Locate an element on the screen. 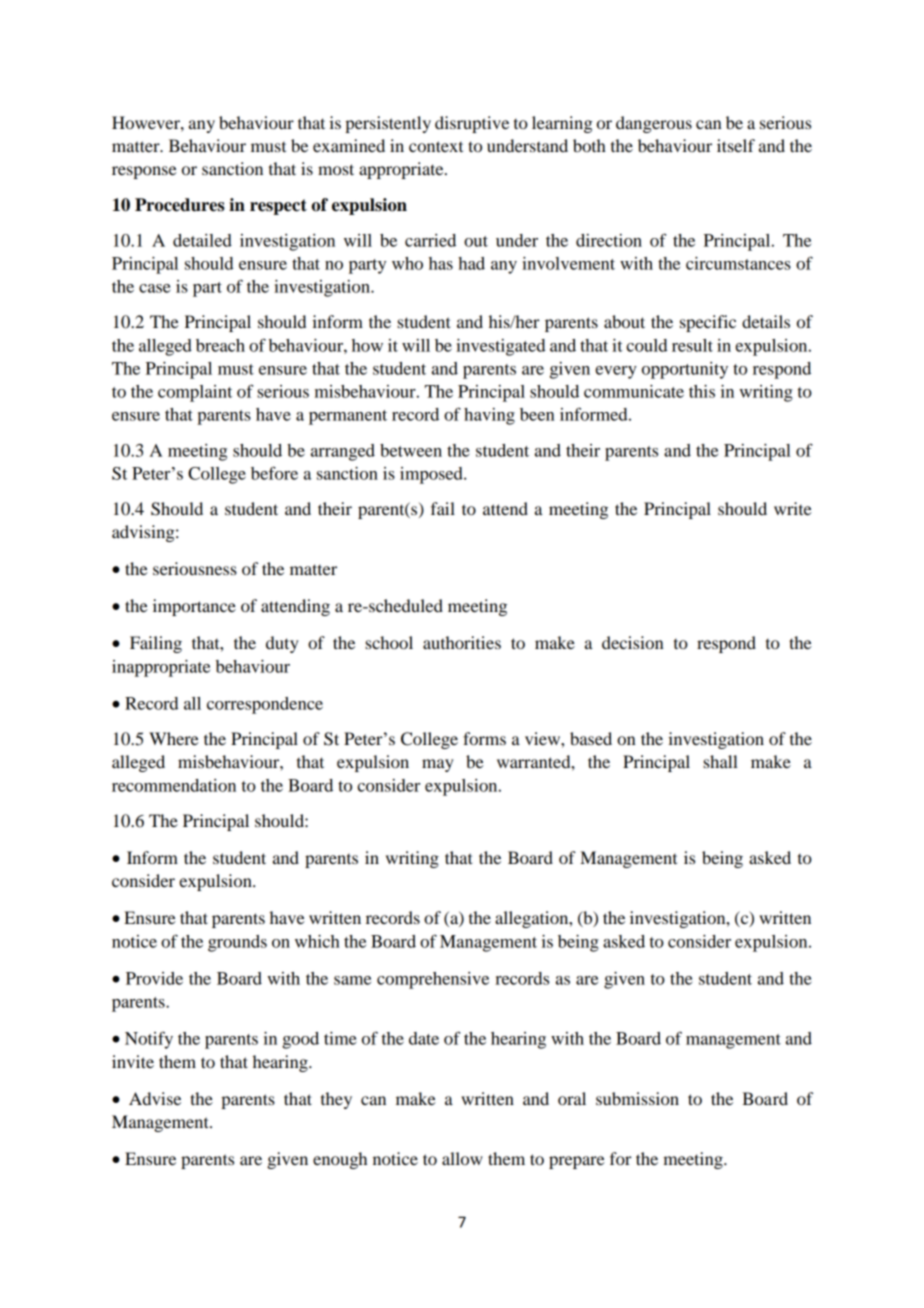 The height and width of the screenshot is (1308, 924). allow is located at coordinates (462, 1158).
